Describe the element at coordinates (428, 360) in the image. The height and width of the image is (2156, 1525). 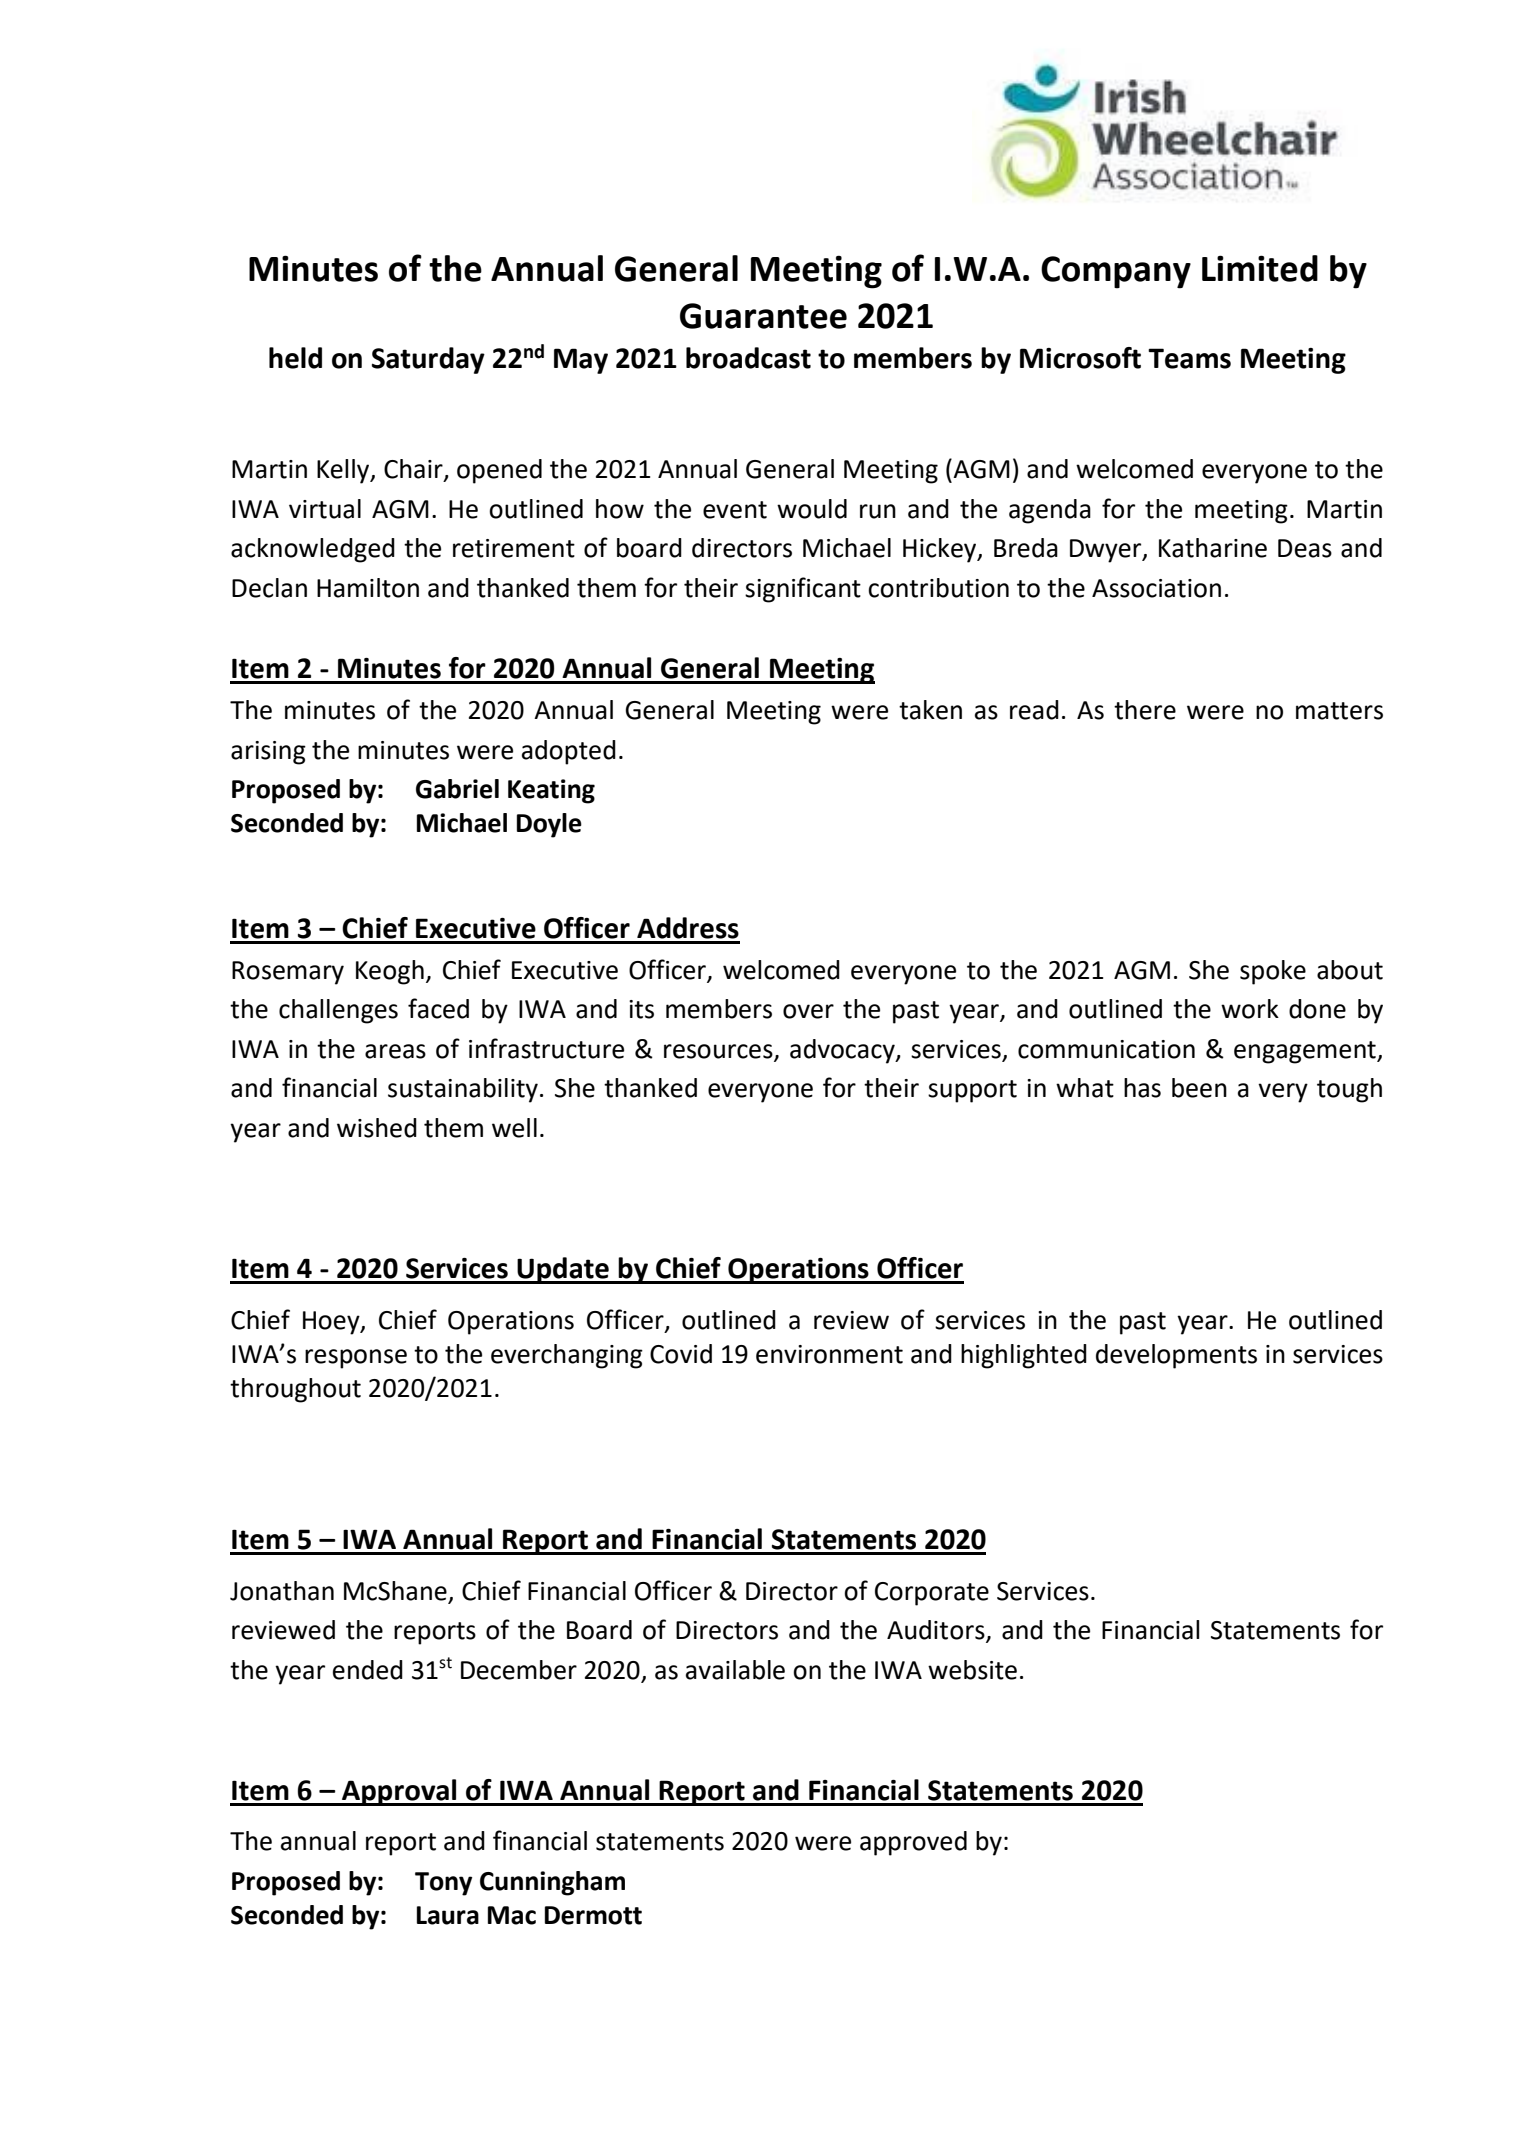
I see `Saturday` at that location.
